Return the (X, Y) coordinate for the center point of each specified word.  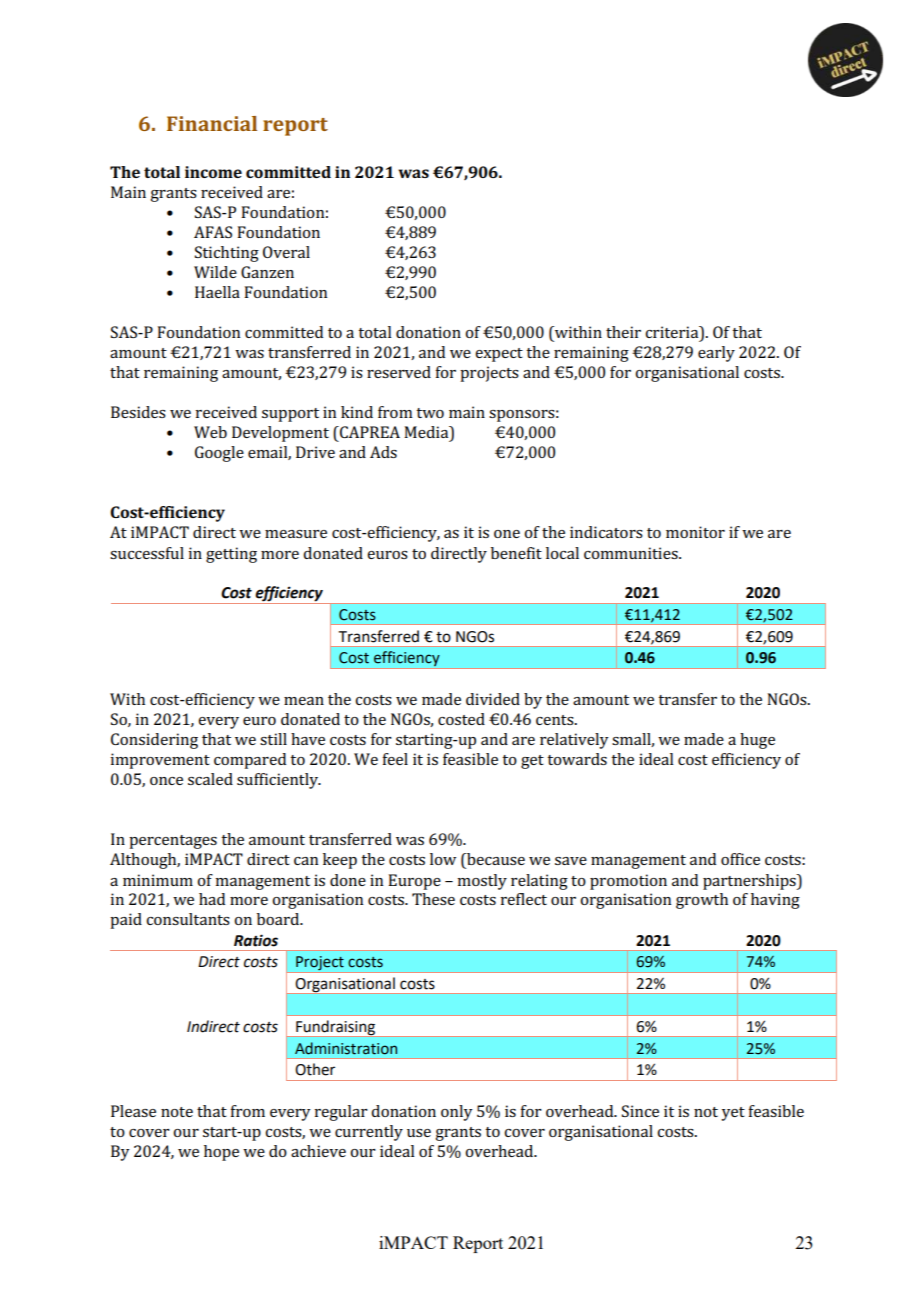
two (430, 413)
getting (231, 555)
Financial (212, 123)
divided (493, 699)
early (716, 354)
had (212, 899)
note (177, 1112)
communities (632, 553)
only (457, 1113)
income (213, 172)
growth (702, 901)
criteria (673, 333)
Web (210, 432)
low (443, 859)
